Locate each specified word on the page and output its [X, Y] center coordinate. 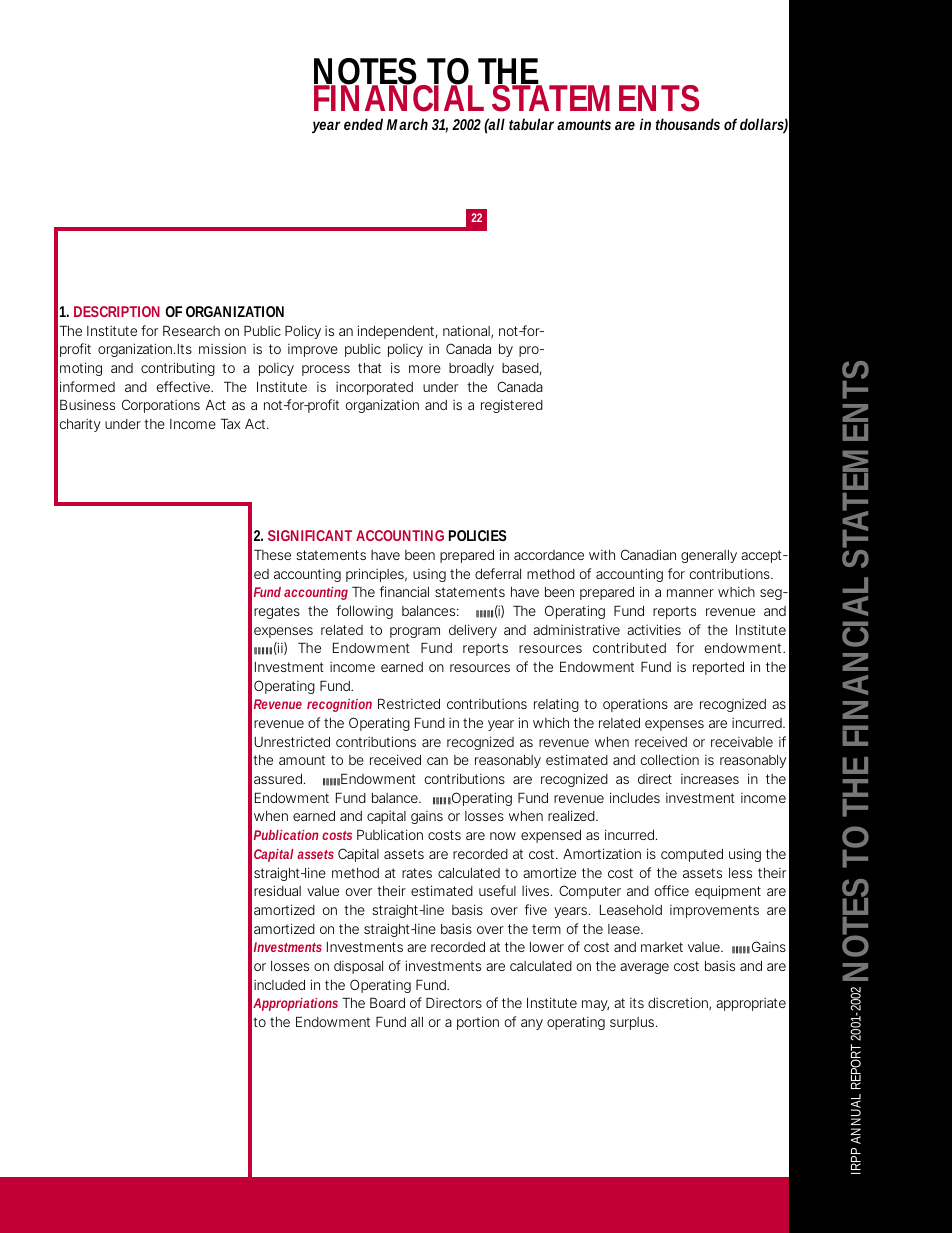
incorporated [374, 388]
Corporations [161, 406]
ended [363, 124]
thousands [688, 124]
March [407, 124]
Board [387, 1002]
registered [512, 406]
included [279, 985]
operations [635, 705]
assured [278, 779]
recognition [339, 705]
